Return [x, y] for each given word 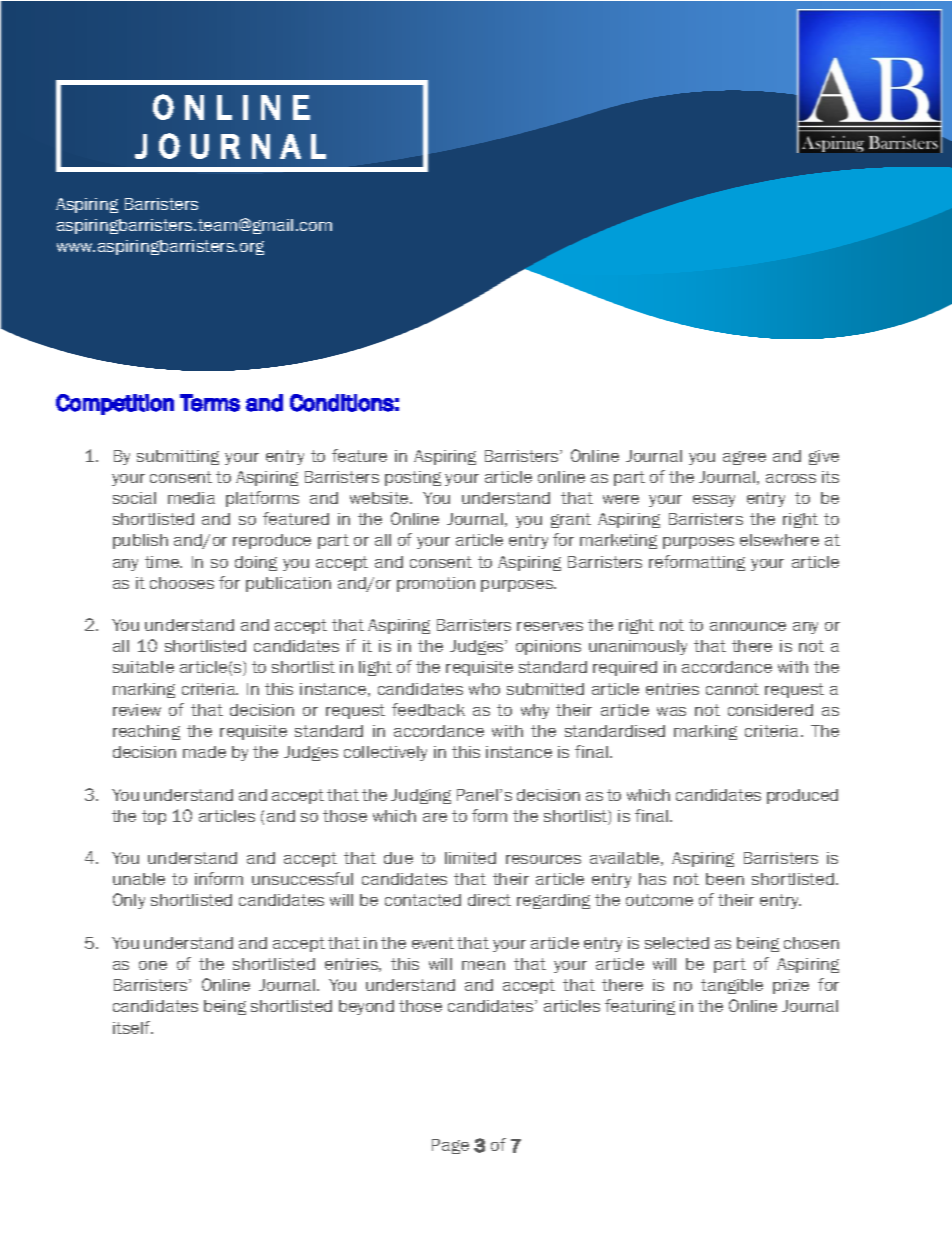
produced [802, 796]
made [204, 752]
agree [744, 458]
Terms [210, 403]
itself [133, 1027]
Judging [421, 796]
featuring [640, 1007]
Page [450, 1146]
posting [413, 478]
